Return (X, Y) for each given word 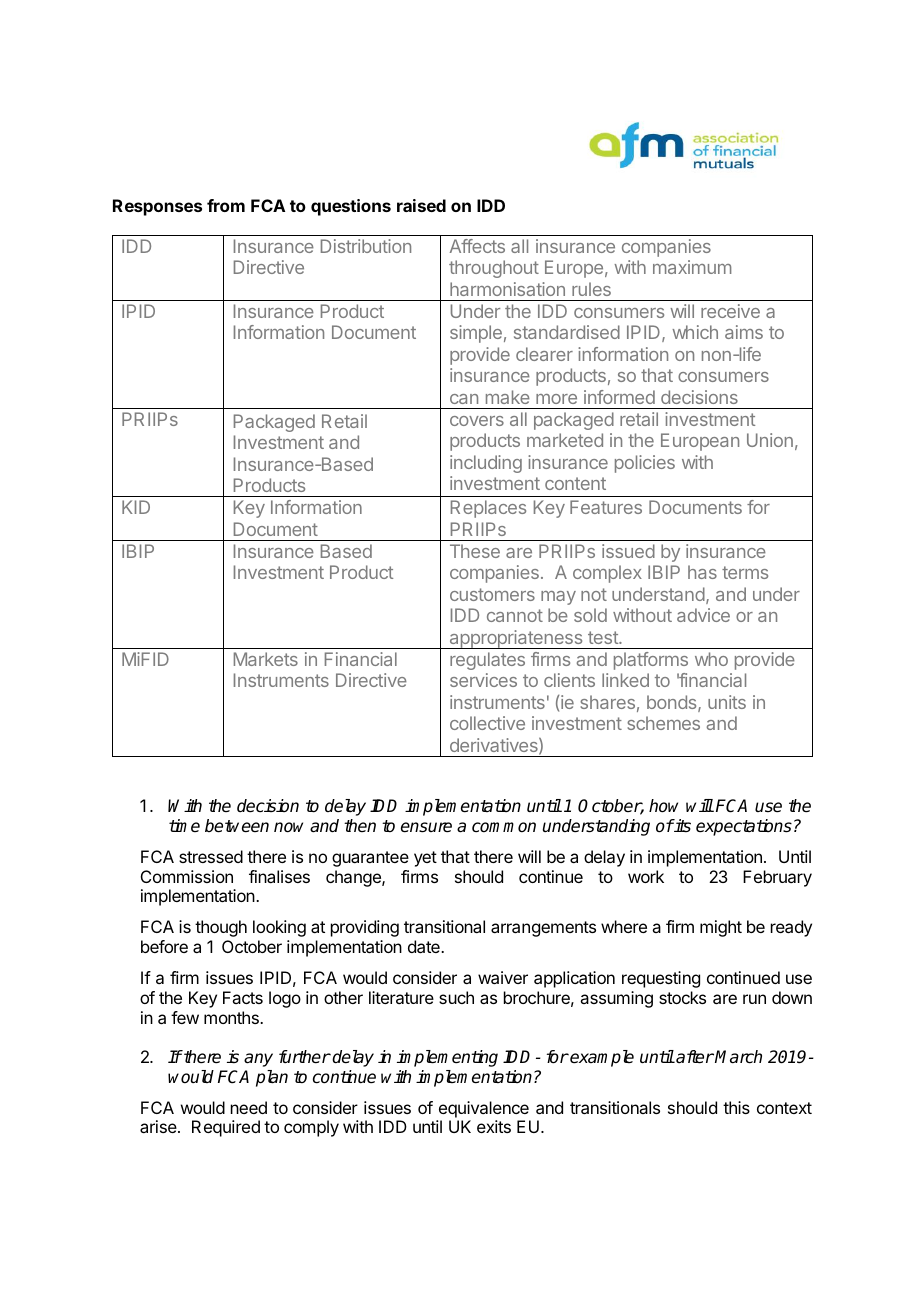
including (486, 464)
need (249, 1107)
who (711, 659)
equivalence (483, 1111)
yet (425, 859)
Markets (266, 659)
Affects (477, 246)
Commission (187, 876)
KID (136, 507)
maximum (692, 267)
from (226, 205)
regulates (487, 661)
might (721, 928)
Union (770, 440)
